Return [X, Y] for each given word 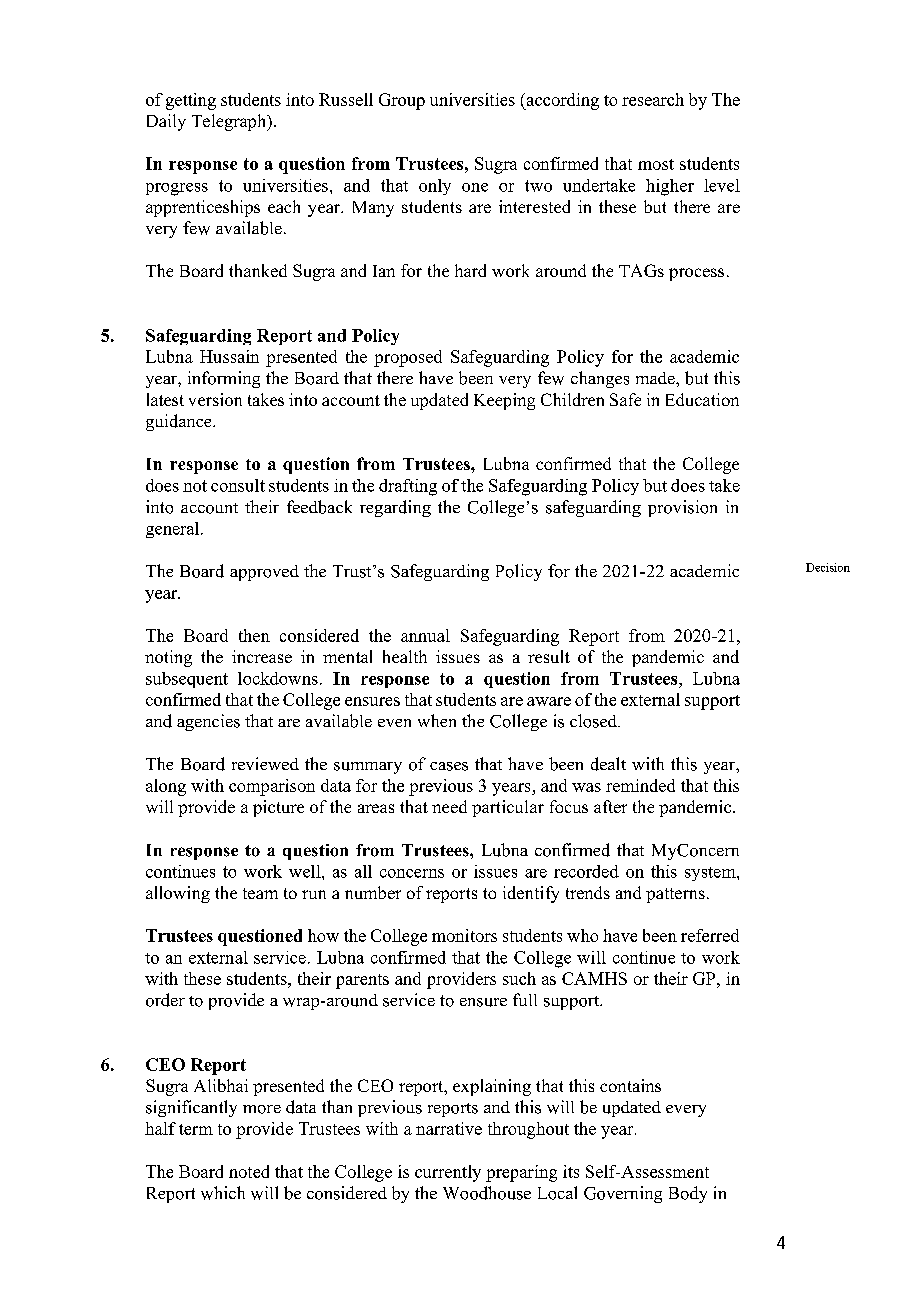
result [549, 656]
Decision [828, 567]
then [254, 635]
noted [249, 1171]
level [722, 185]
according [561, 101]
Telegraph [230, 122]
